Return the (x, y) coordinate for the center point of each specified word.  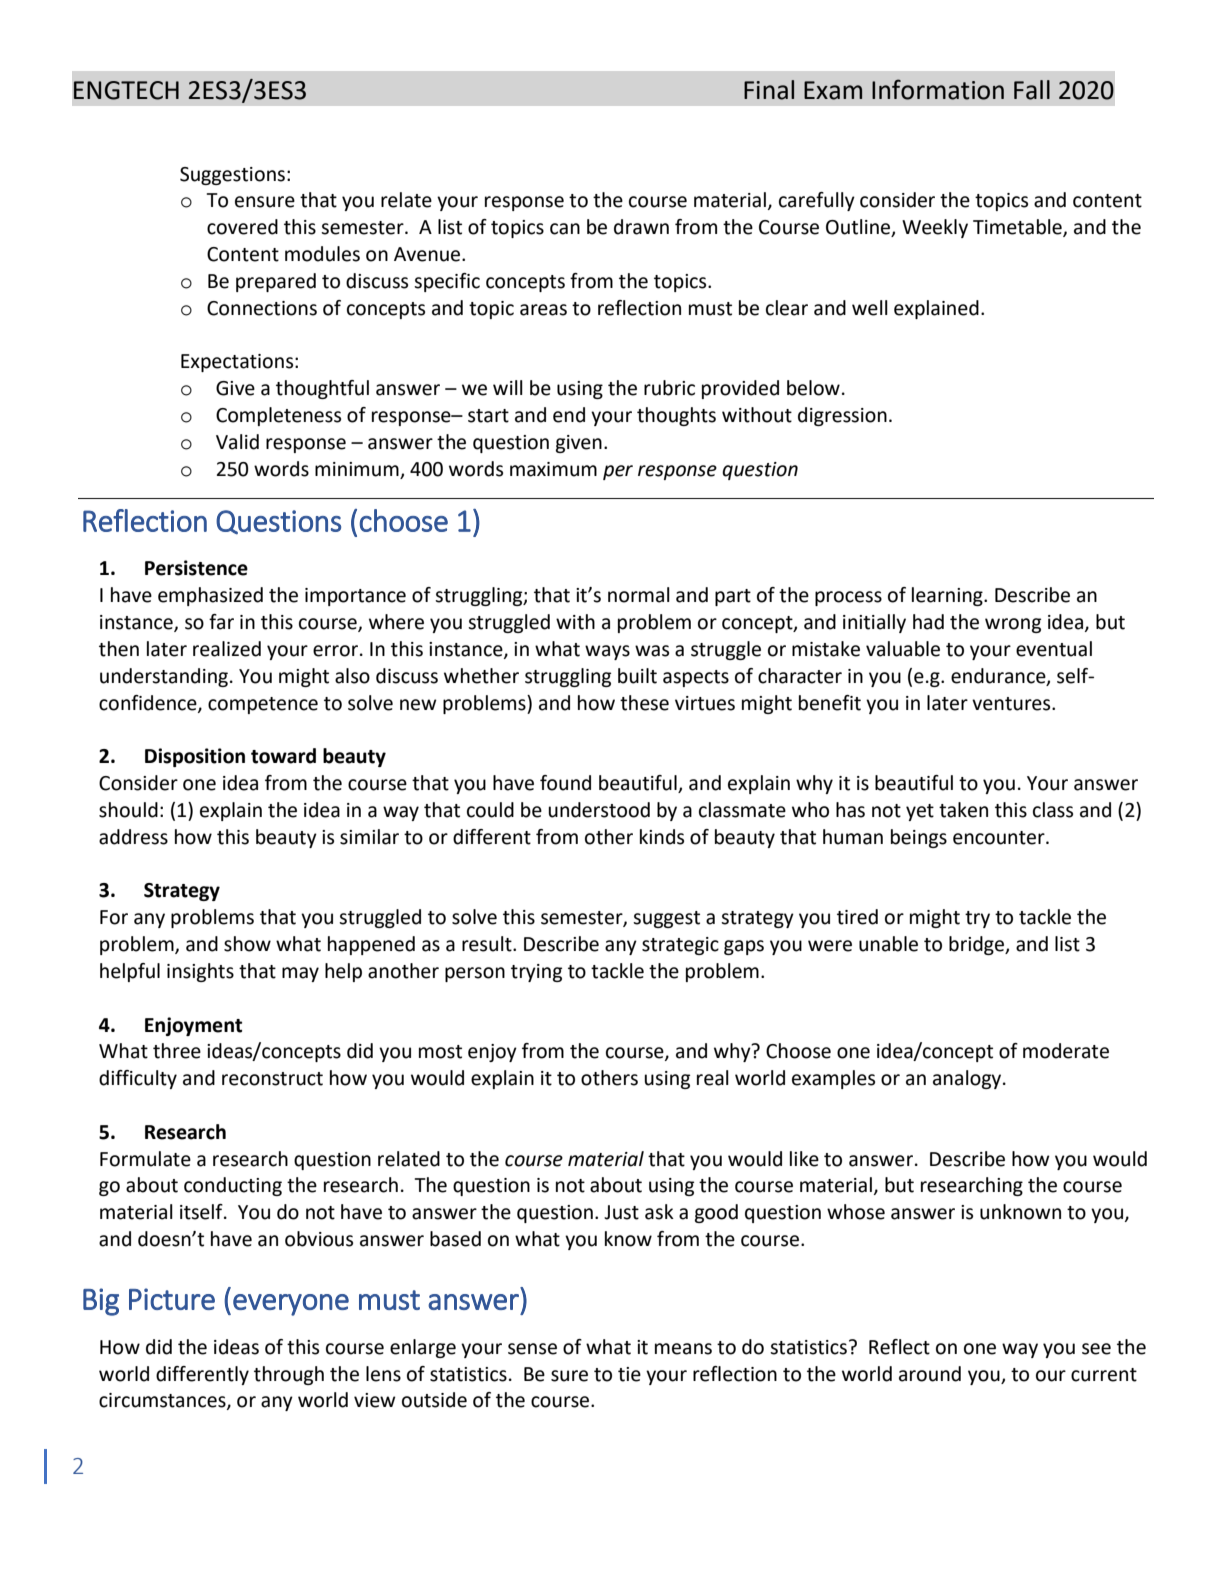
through (289, 1375)
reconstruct (272, 1079)
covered (242, 227)
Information (938, 89)
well (870, 308)
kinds (662, 837)
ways (607, 652)
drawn (641, 227)
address (133, 837)
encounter (1000, 838)
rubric (669, 388)
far (221, 622)
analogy (968, 1079)
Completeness (278, 416)
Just (621, 1212)
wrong (1013, 625)
